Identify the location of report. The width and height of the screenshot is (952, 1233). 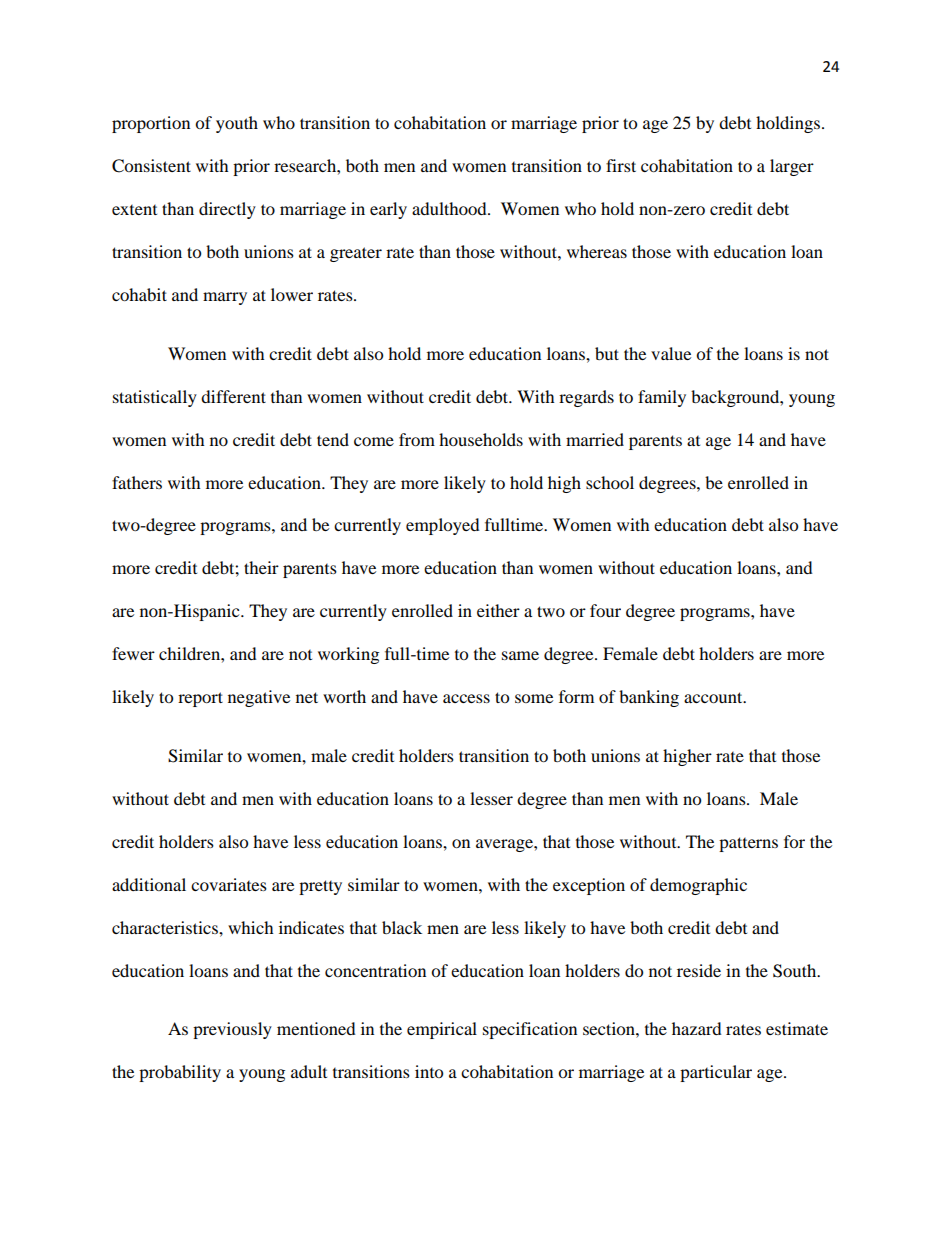
(200, 699).
